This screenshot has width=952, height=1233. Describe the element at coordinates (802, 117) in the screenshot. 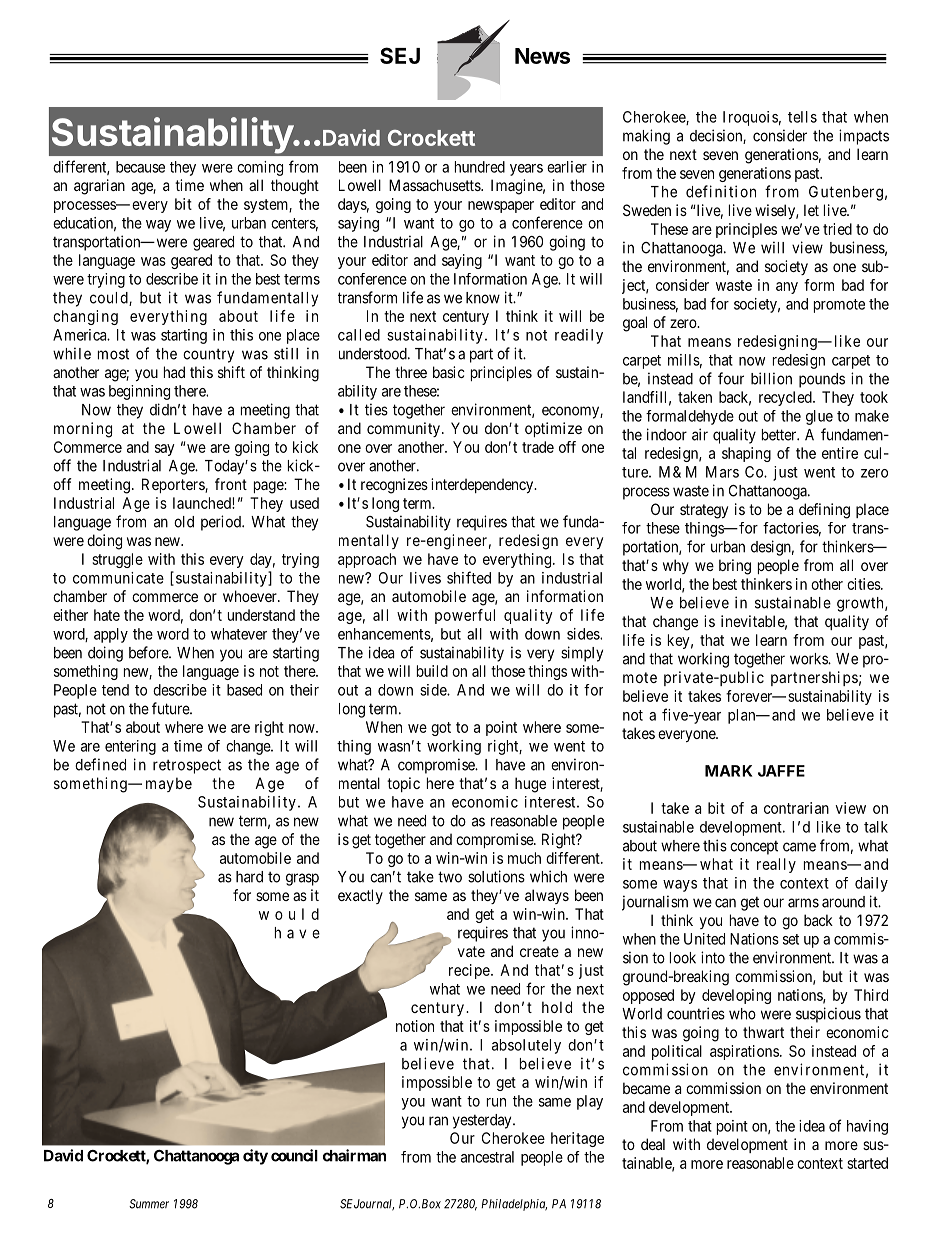

I see `tells` at that location.
